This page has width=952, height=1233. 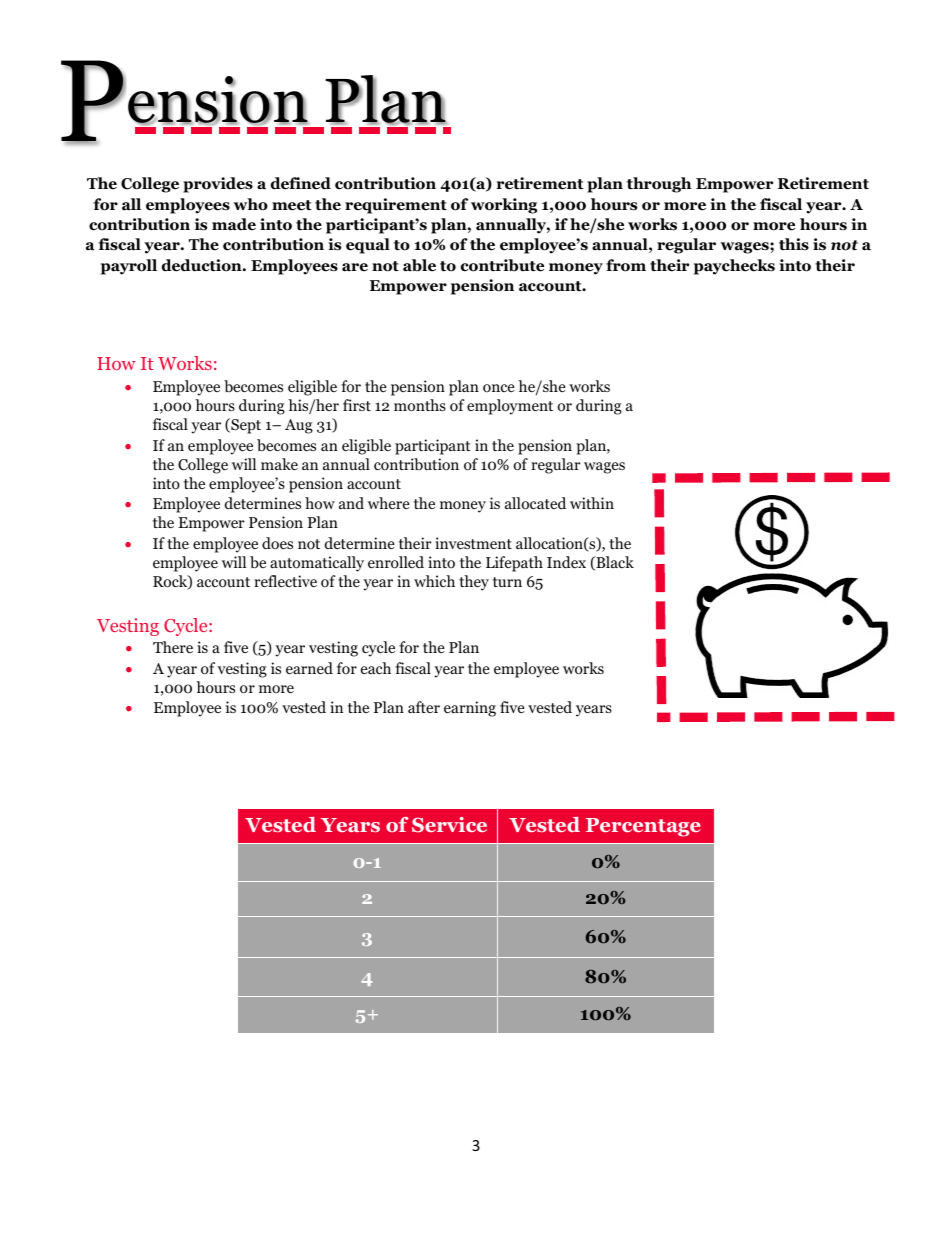 I want to click on provides, so click(x=218, y=185).
